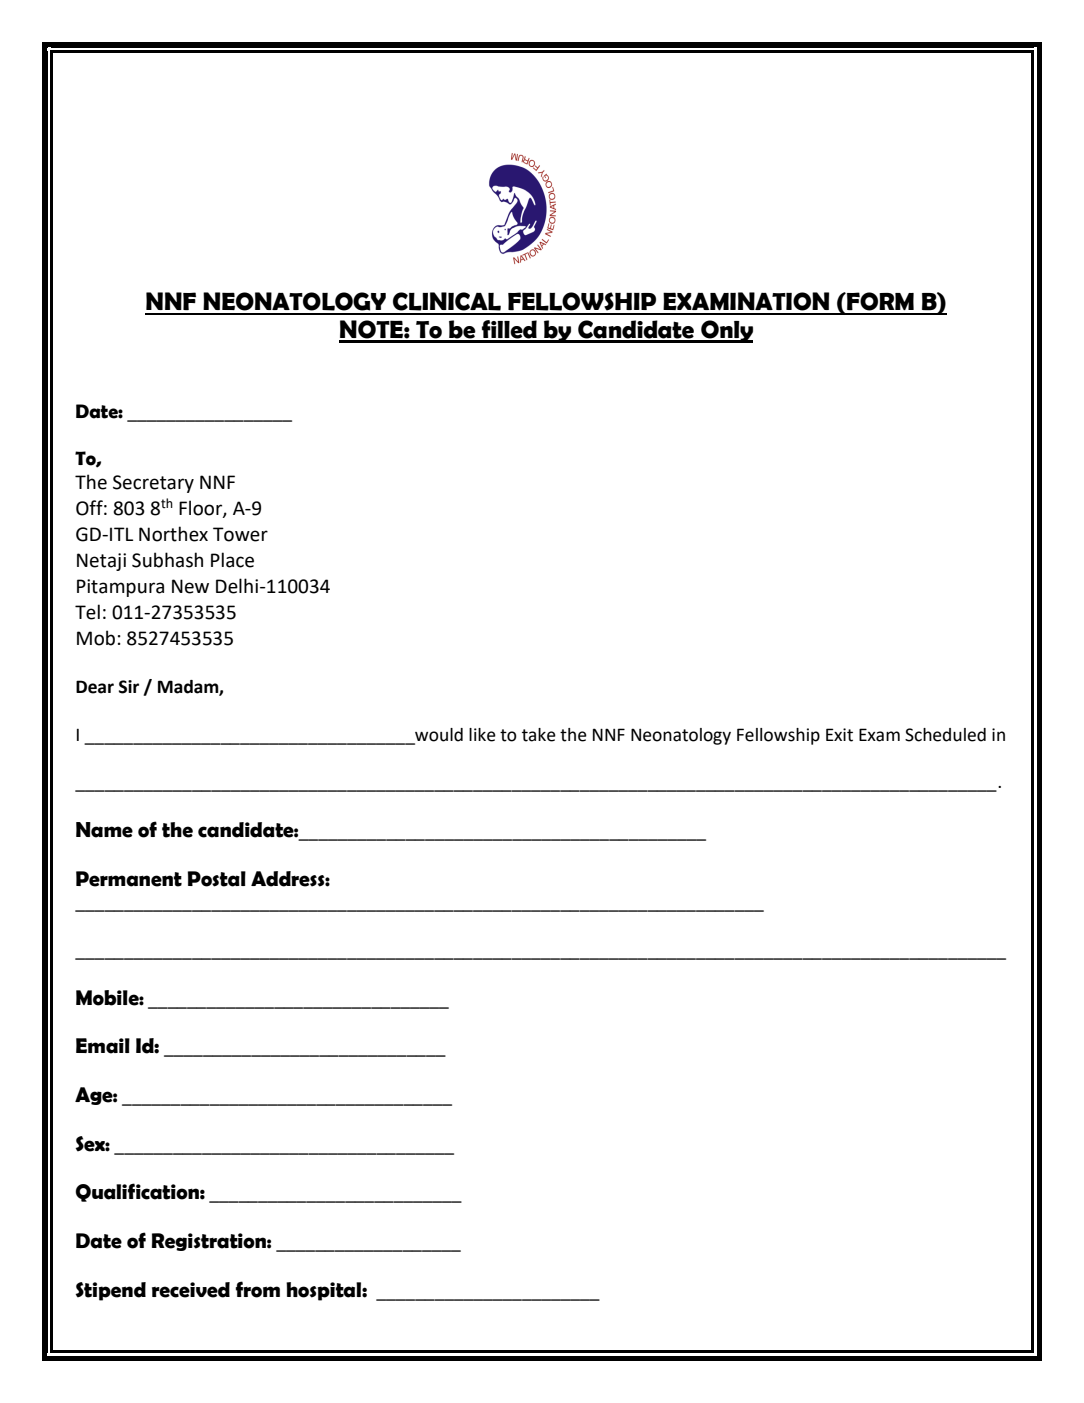 The width and height of the document is (1084, 1403). What do you see at coordinates (726, 331) in the document?
I see `Only` at bounding box center [726, 331].
